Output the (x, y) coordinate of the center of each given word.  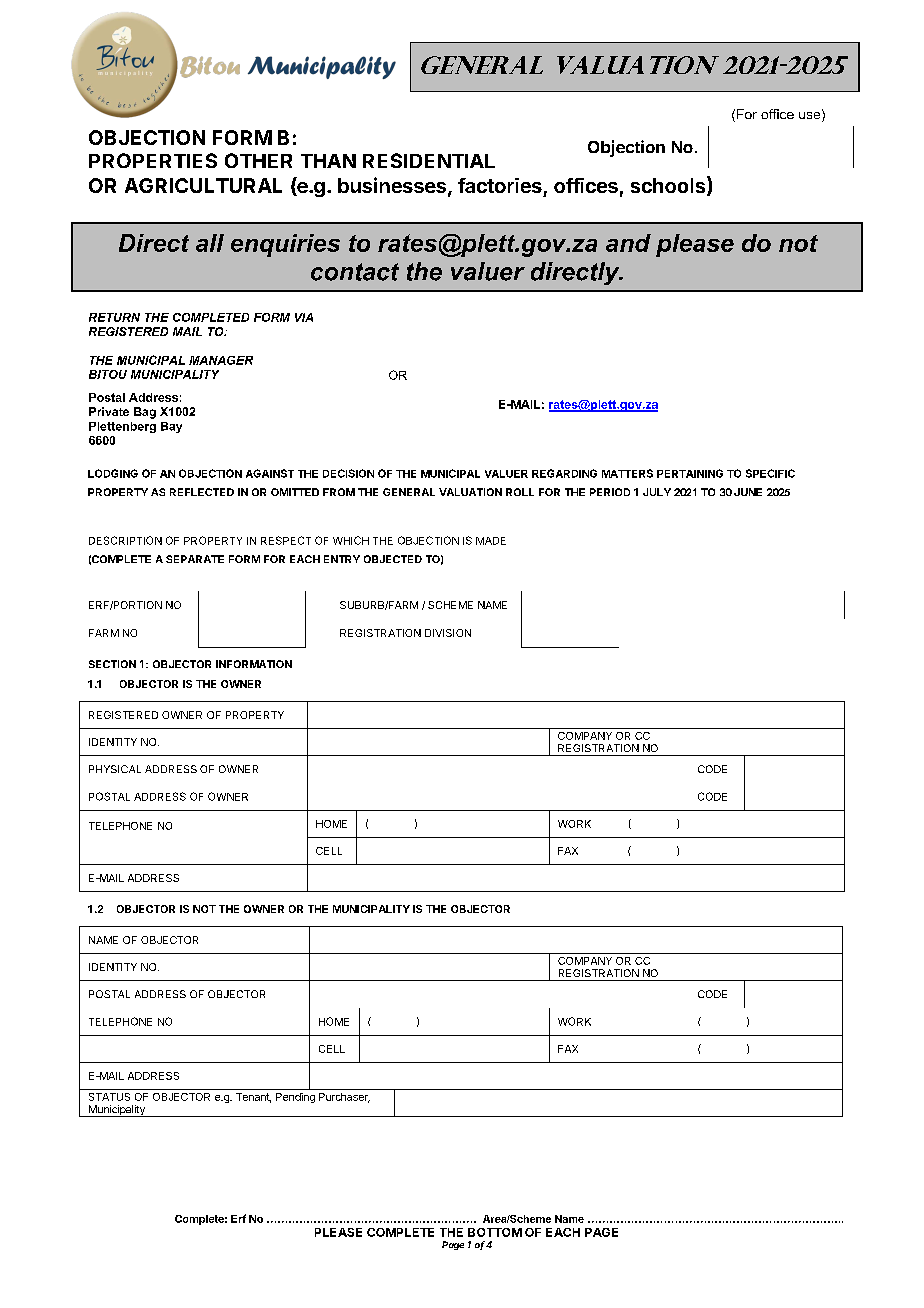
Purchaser (344, 1098)
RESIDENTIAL (429, 160)
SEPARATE (195, 559)
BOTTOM (495, 1232)
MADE (491, 541)
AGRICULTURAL (203, 185)
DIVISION (448, 633)
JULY (657, 492)
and (628, 243)
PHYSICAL (115, 769)
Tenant (253, 1098)
